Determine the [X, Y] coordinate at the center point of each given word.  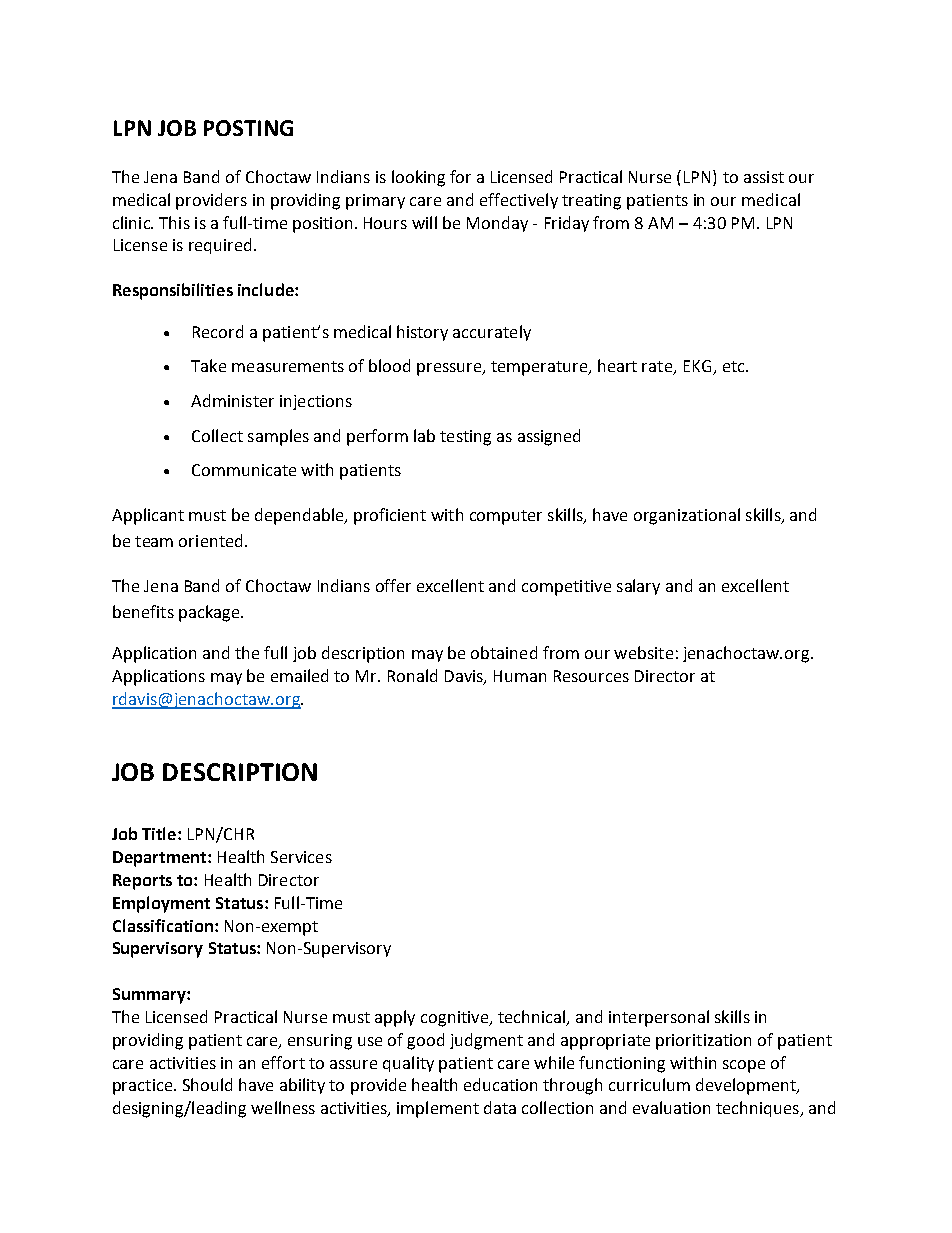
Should [207, 1084]
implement [438, 1109]
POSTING [248, 128]
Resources [591, 676]
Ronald [412, 675]
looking [418, 178]
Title [160, 833]
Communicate [244, 470]
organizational [687, 516]
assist [764, 177]
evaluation [671, 1107]
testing [465, 438]
